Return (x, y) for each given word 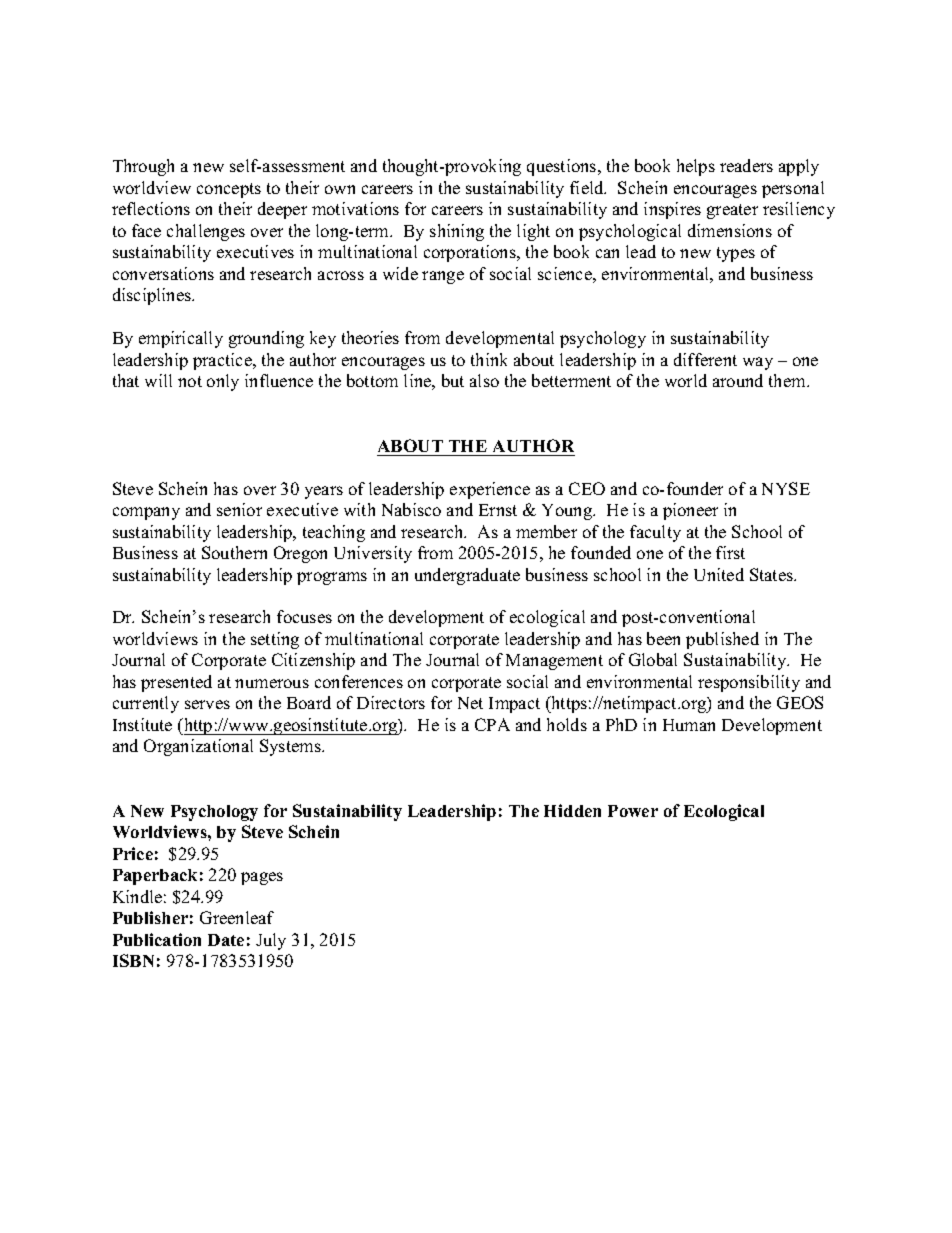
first (730, 552)
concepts (229, 190)
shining (457, 232)
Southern (234, 552)
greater (732, 211)
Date (226, 940)
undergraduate (467, 576)
